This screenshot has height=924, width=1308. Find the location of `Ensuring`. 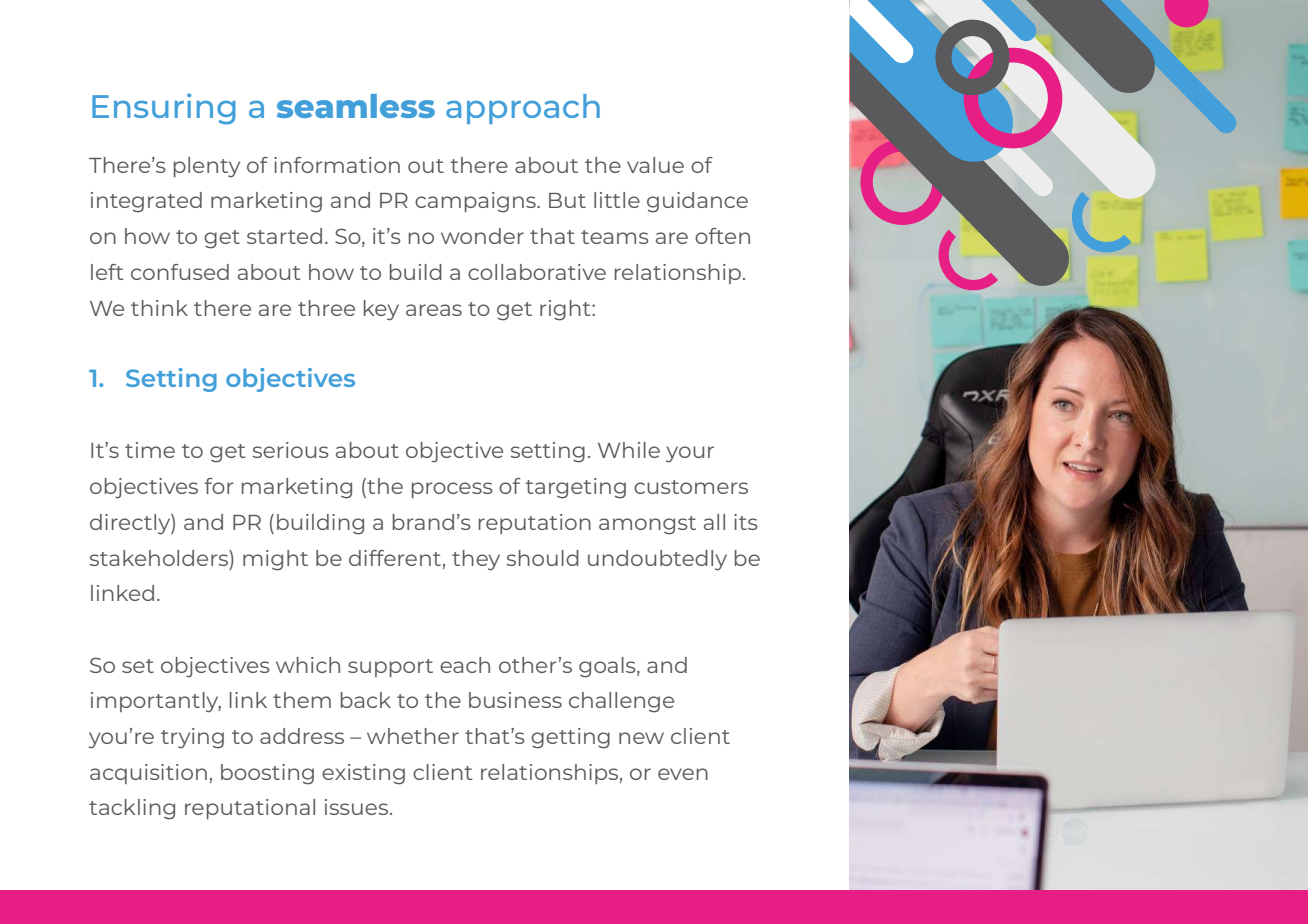

Ensuring is located at coordinates (164, 109).
